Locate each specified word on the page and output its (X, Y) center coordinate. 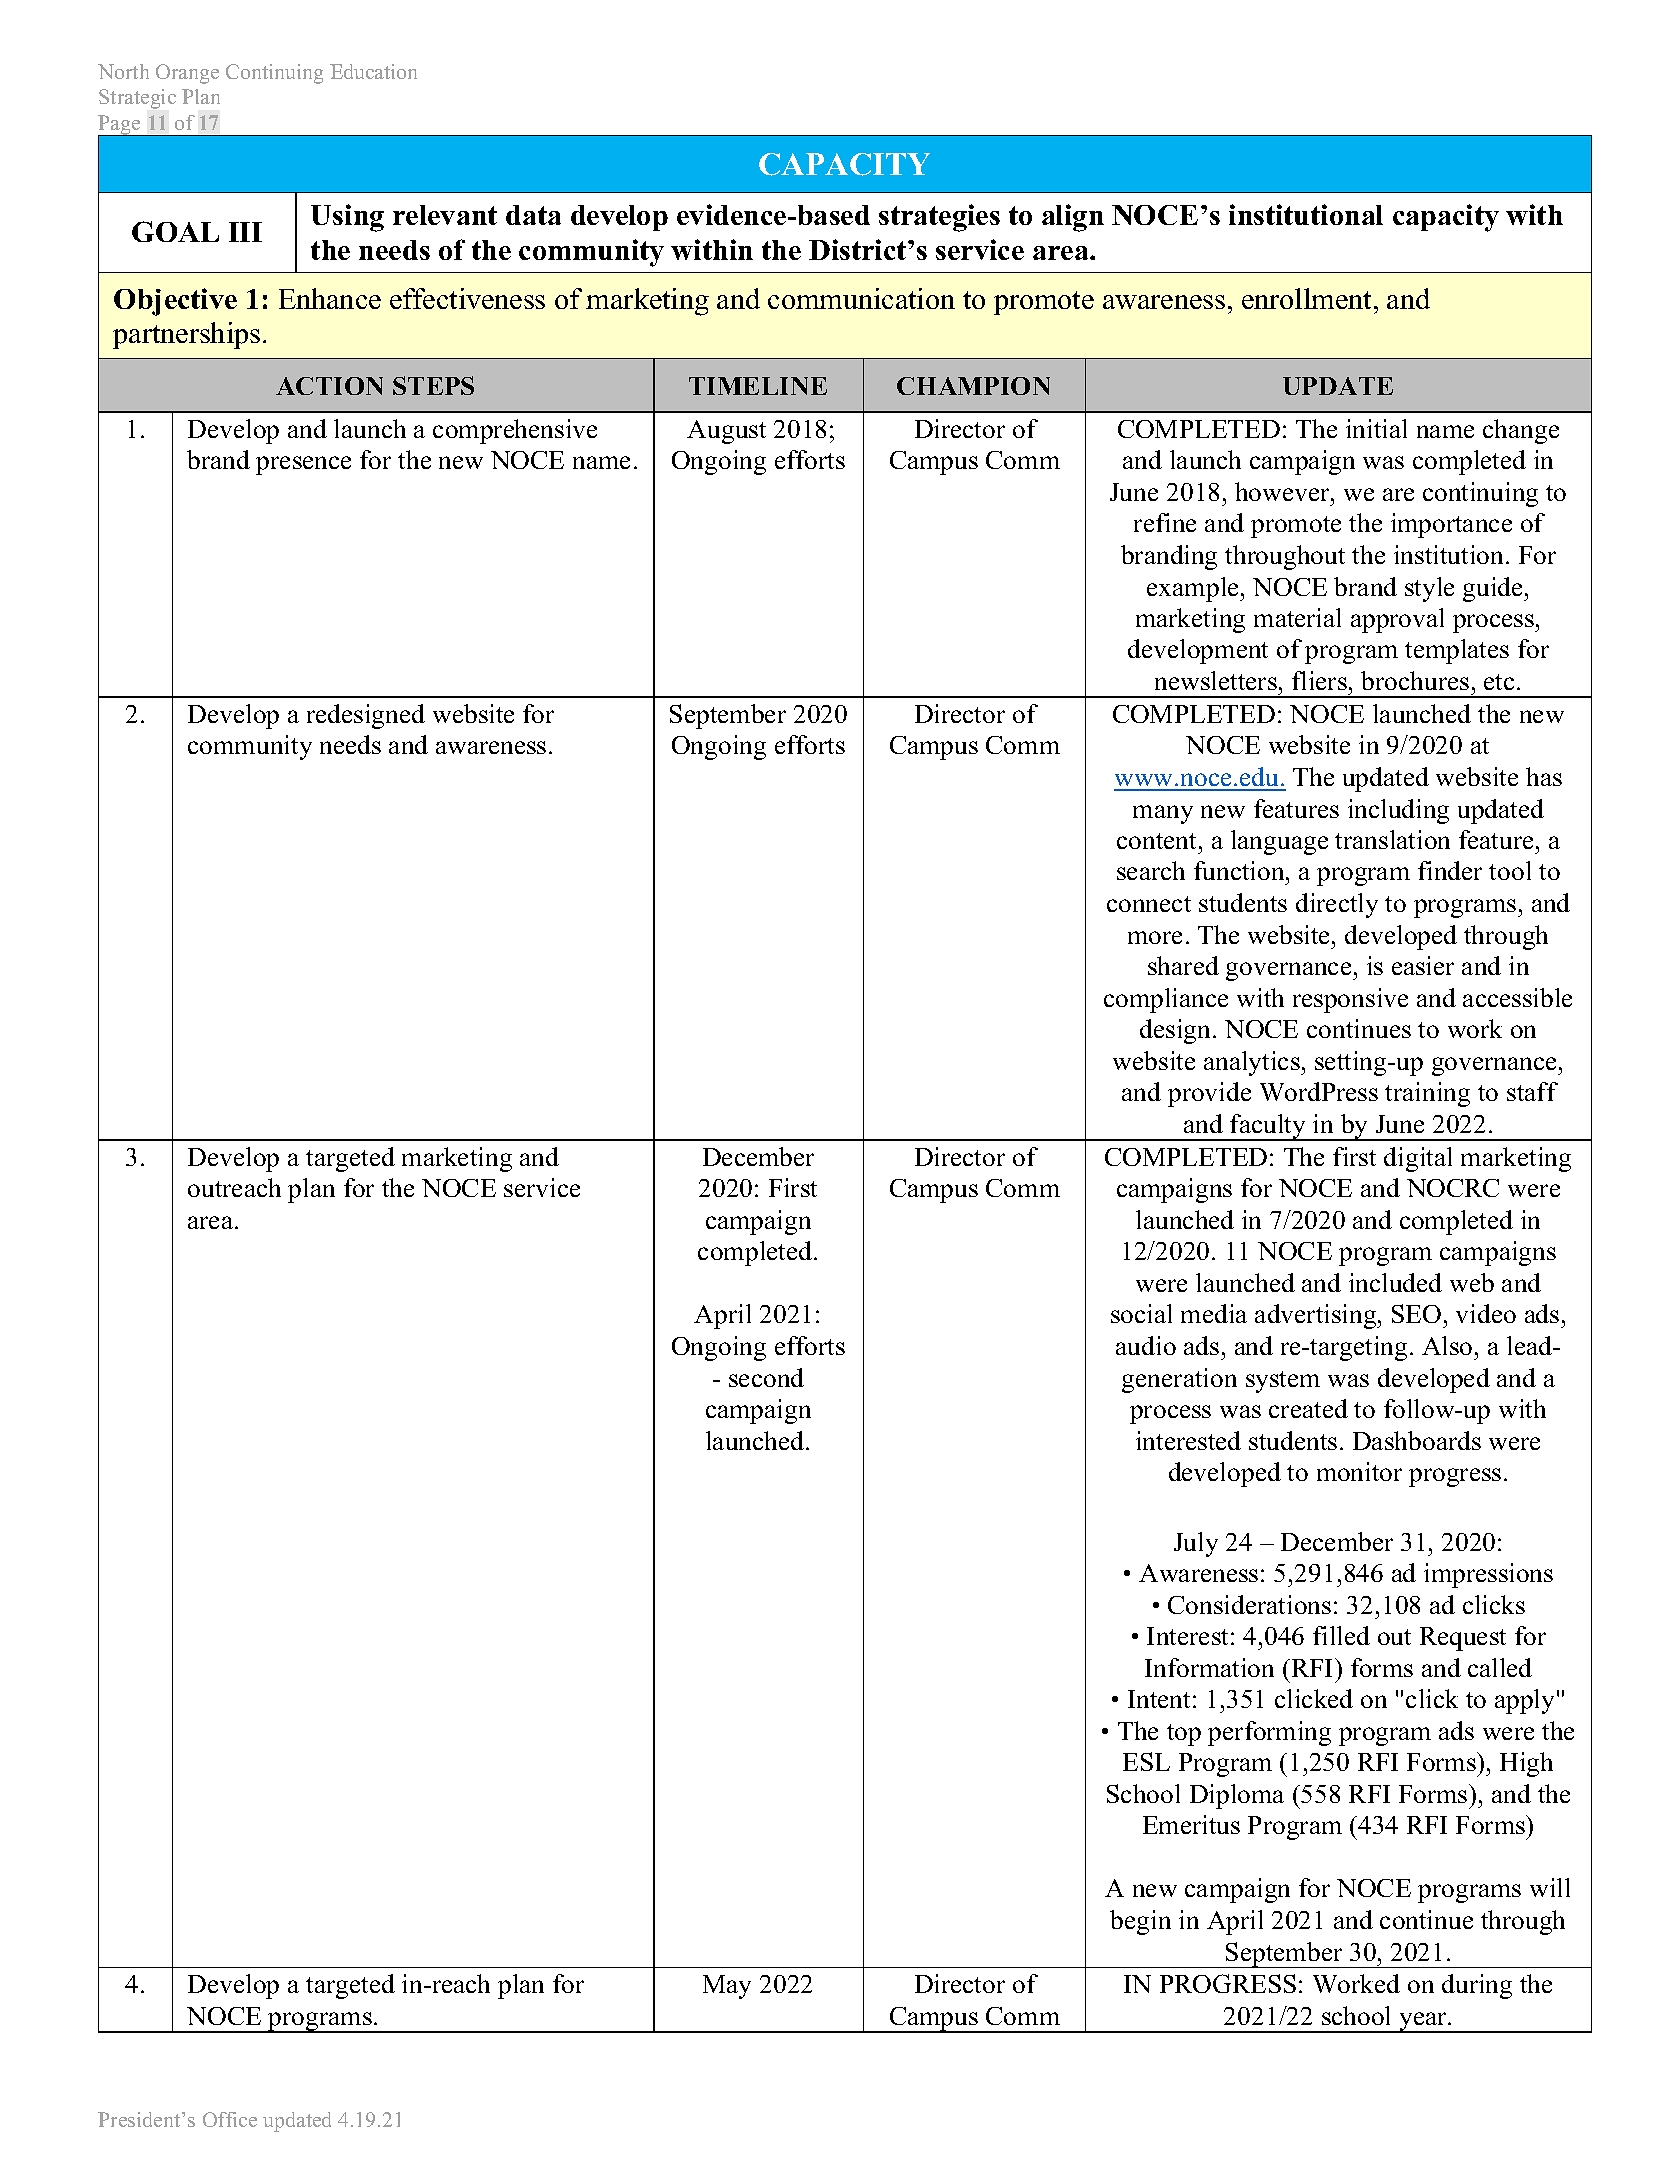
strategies (939, 218)
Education (373, 71)
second (766, 1377)
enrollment (1306, 298)
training (1427, 1094)
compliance (1166, 1000)
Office (230, 2119)
